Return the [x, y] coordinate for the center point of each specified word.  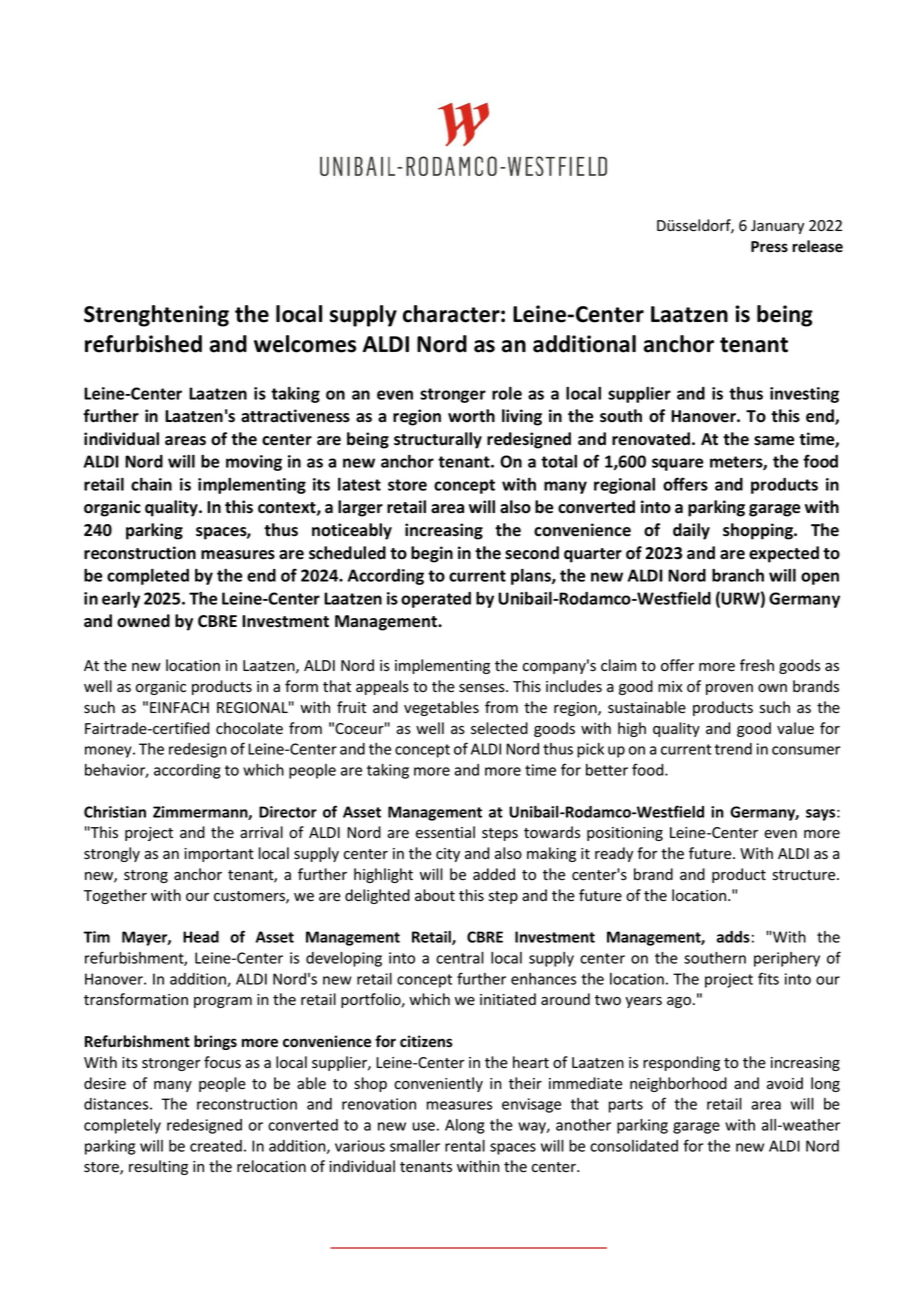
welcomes [305, 344]
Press [769, 247]
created [216, 1146]
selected [499, 728]
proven [729, 689]
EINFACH [179, 707]
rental [465, 1146]
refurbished [143, 344]
